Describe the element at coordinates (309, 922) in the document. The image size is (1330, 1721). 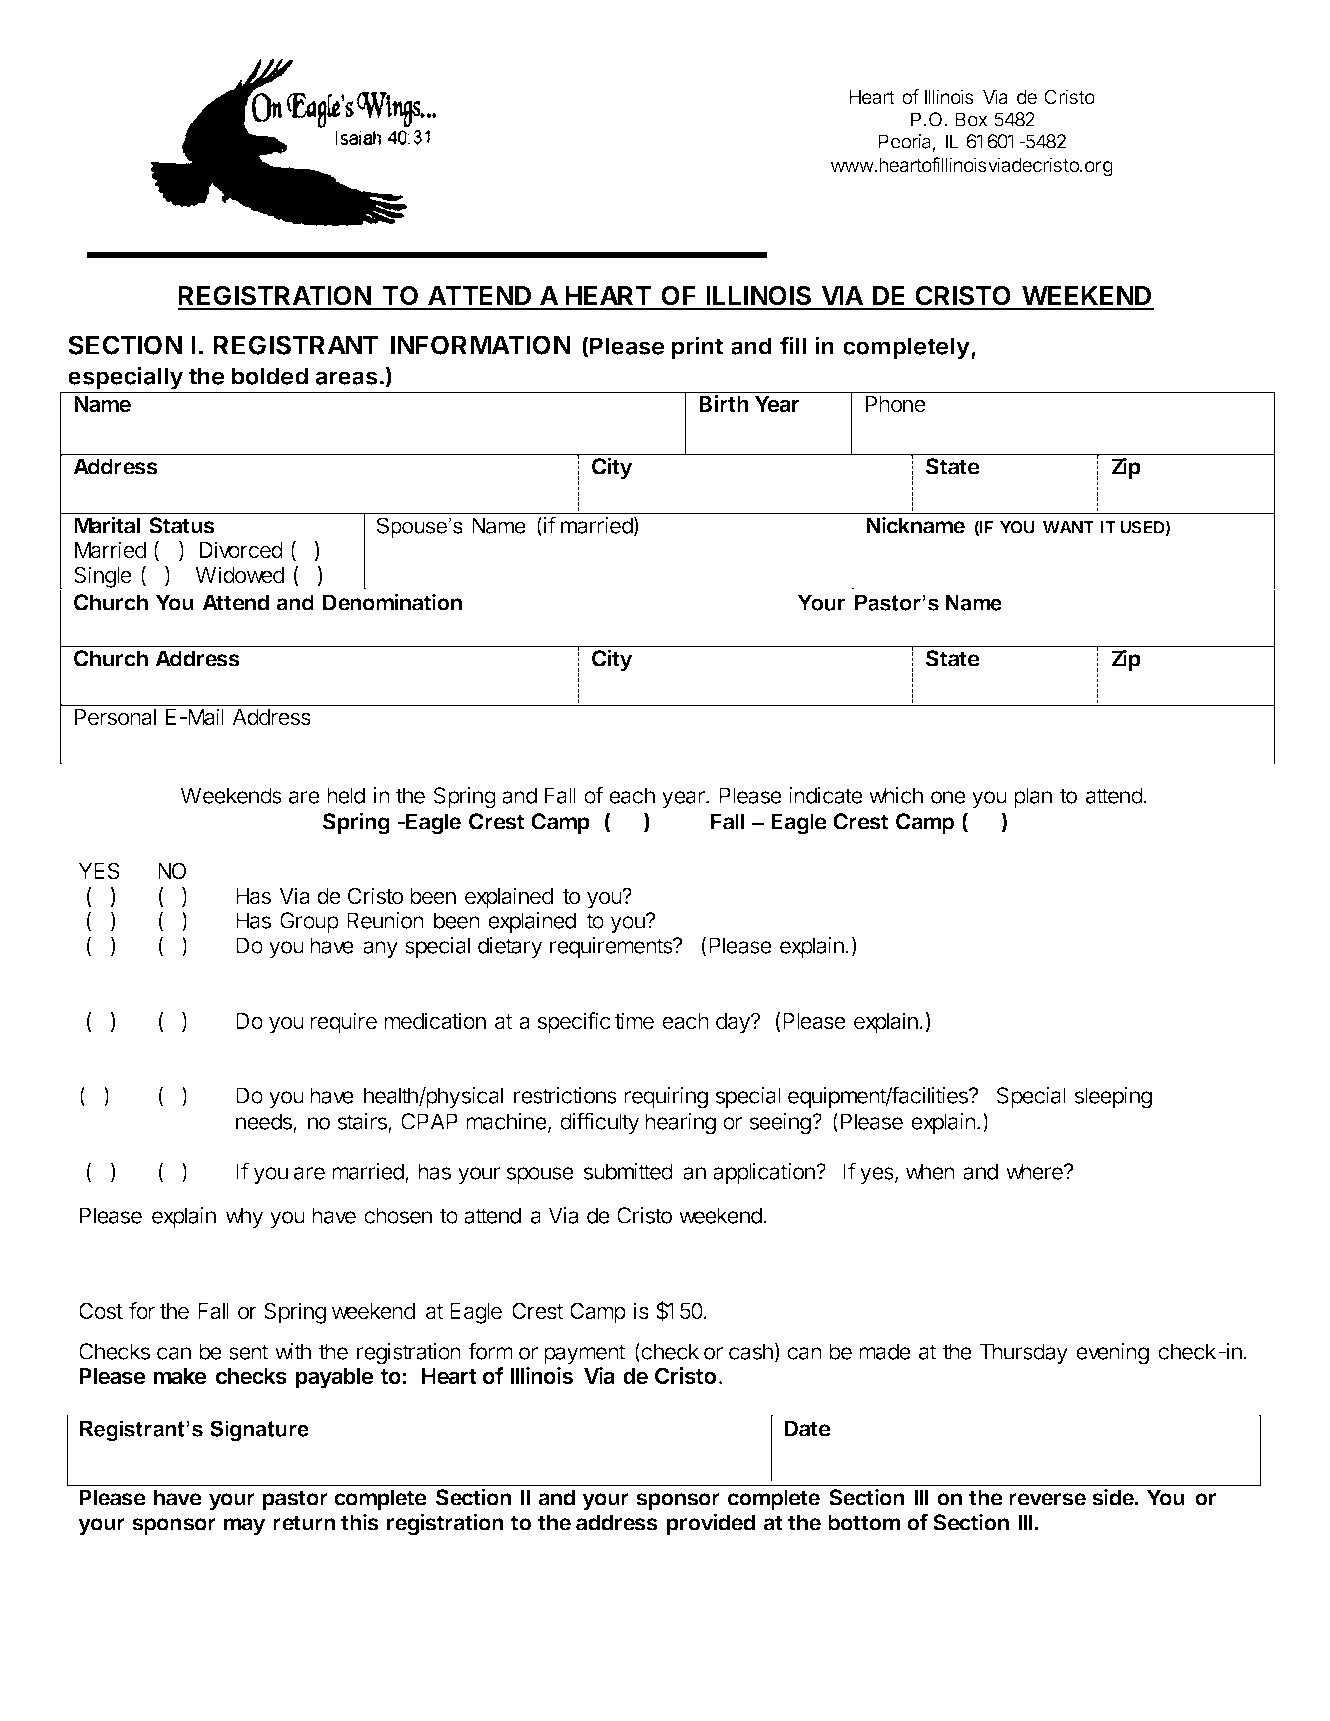
I see `Group` at that location.
